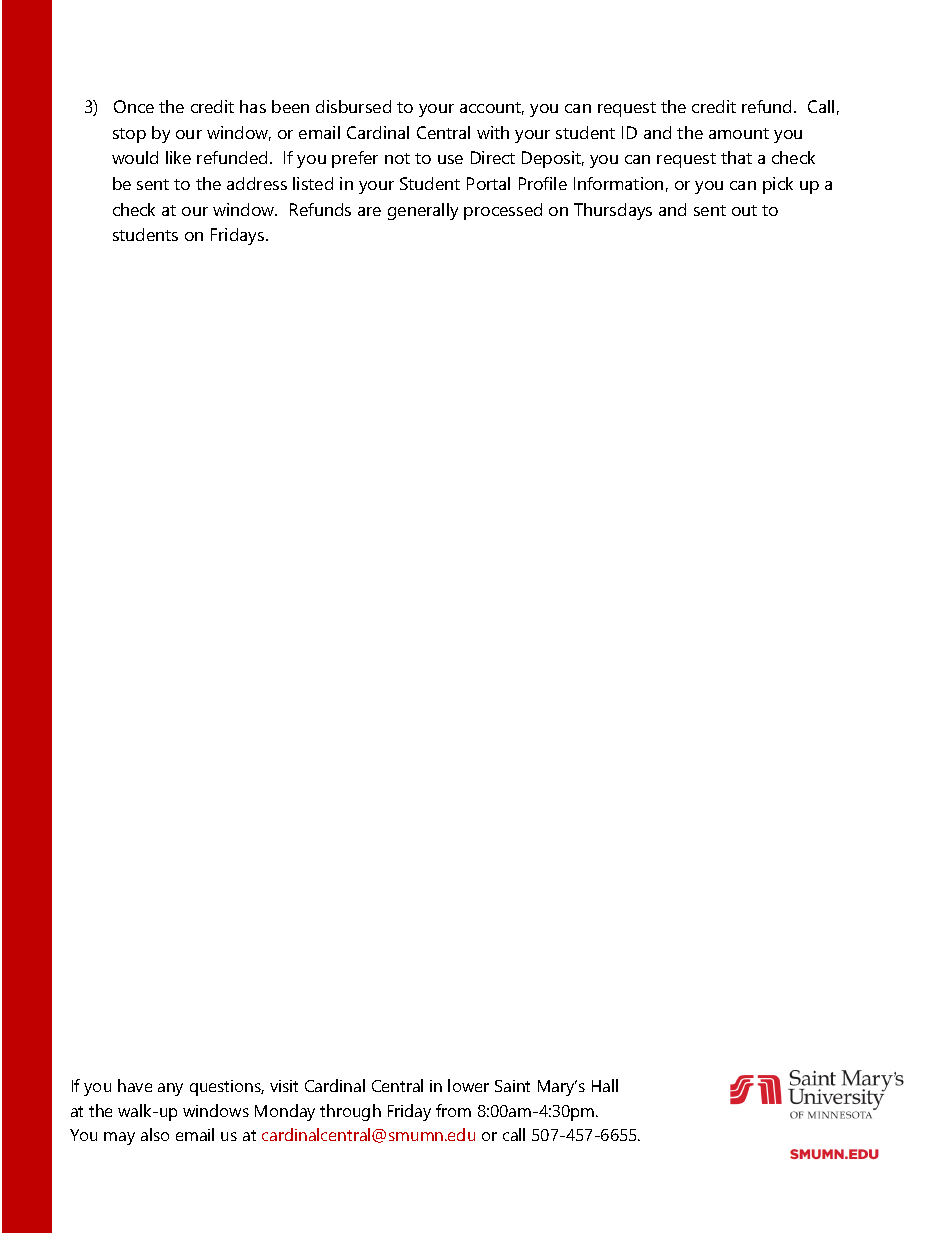  I want to click on are, so click(369, 211).
